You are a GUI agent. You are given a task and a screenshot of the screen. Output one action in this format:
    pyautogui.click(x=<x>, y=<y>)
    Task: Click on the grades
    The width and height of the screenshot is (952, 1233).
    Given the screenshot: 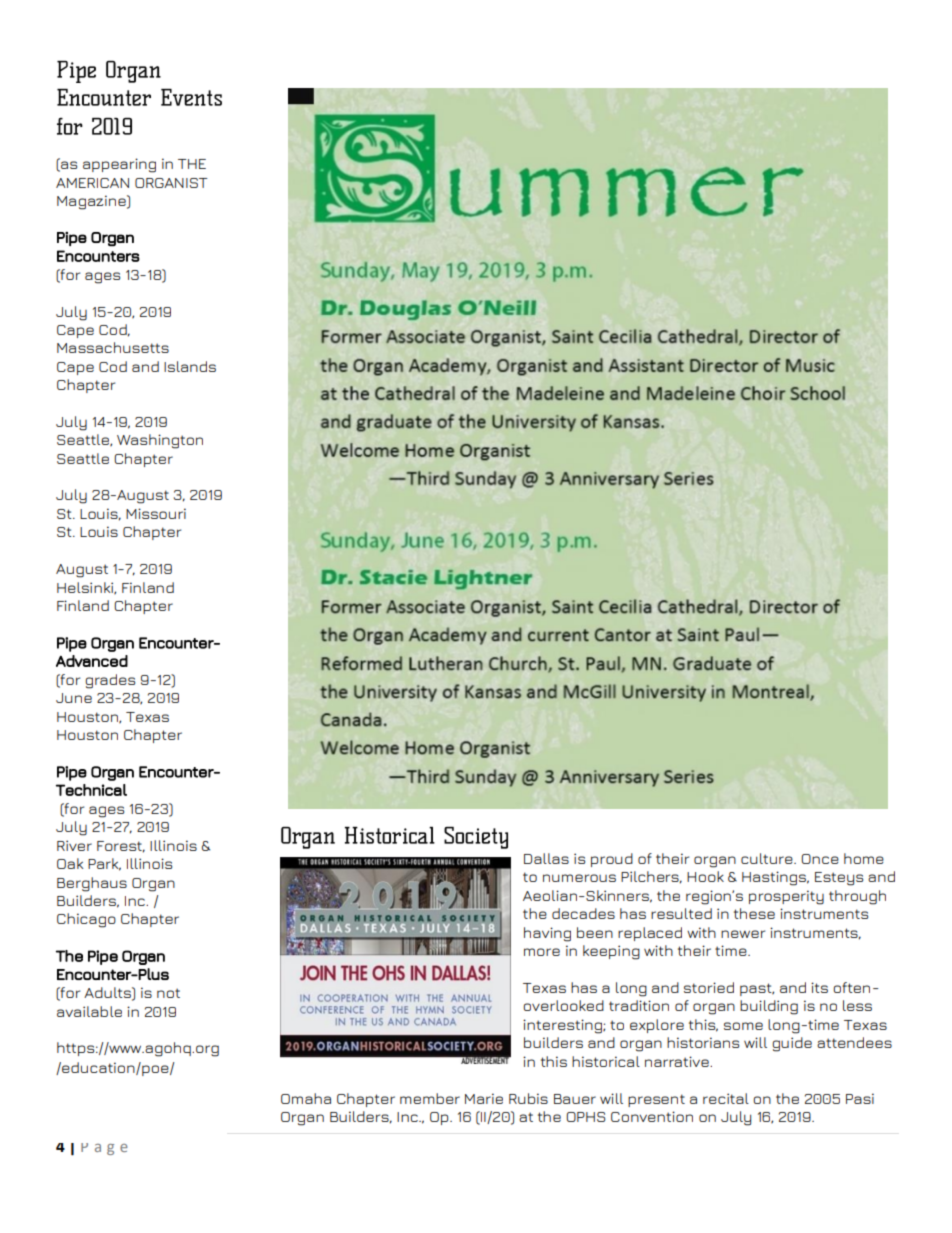 What is the action you would take?
    pyautogui.click(x=110, y=681)
